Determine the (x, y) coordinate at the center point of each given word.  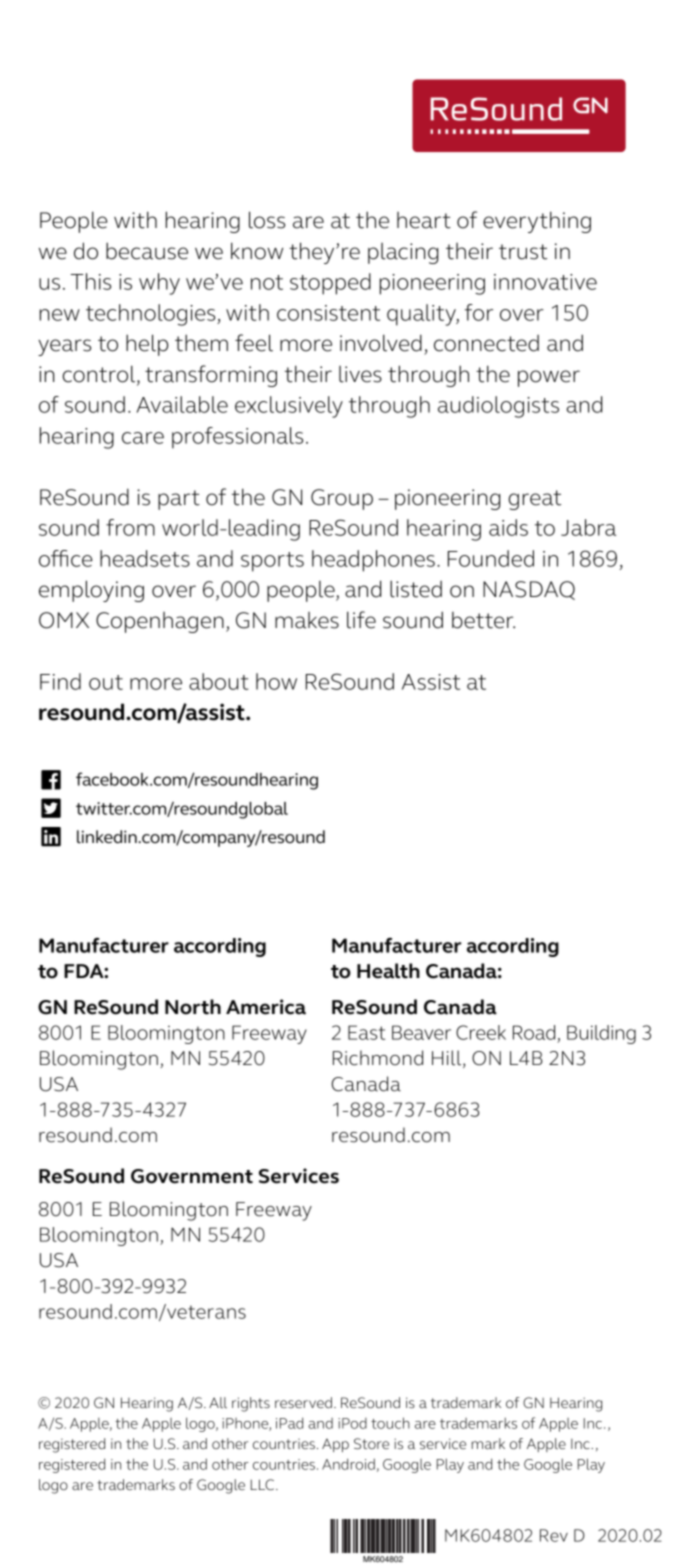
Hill (448, 1059)
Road (534, 1032)
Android (348, 1464)
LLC (264, 1484)
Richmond (378, 1058)
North (193, 1007)
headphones (373, 561)
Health (388, 971)
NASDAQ (529, 590)
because (147, 251)
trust (523, 252)
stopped (330, 284)
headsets (145, 558)
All (218, 1402)
